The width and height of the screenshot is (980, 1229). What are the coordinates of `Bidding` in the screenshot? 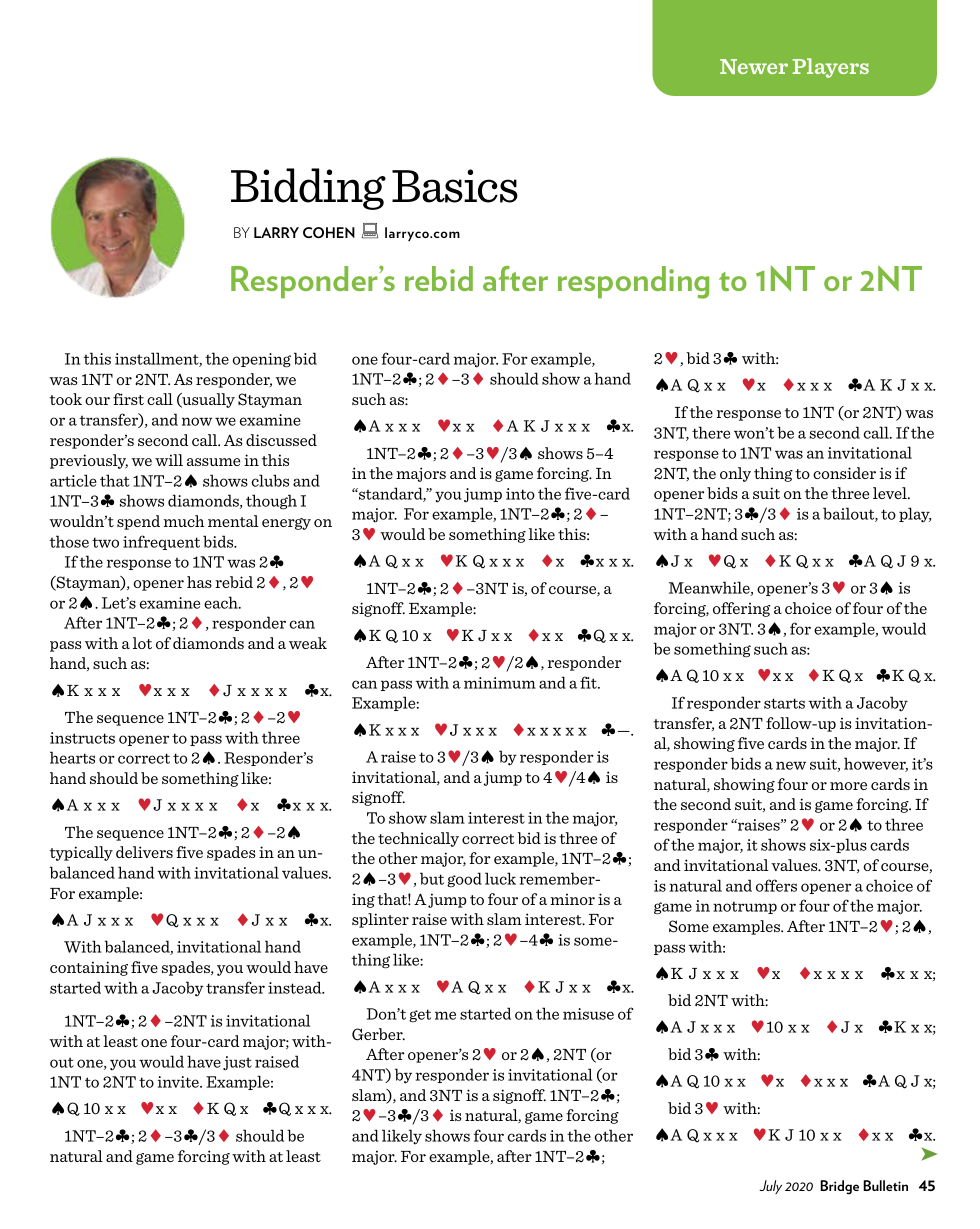 It's located at (308, 189).
